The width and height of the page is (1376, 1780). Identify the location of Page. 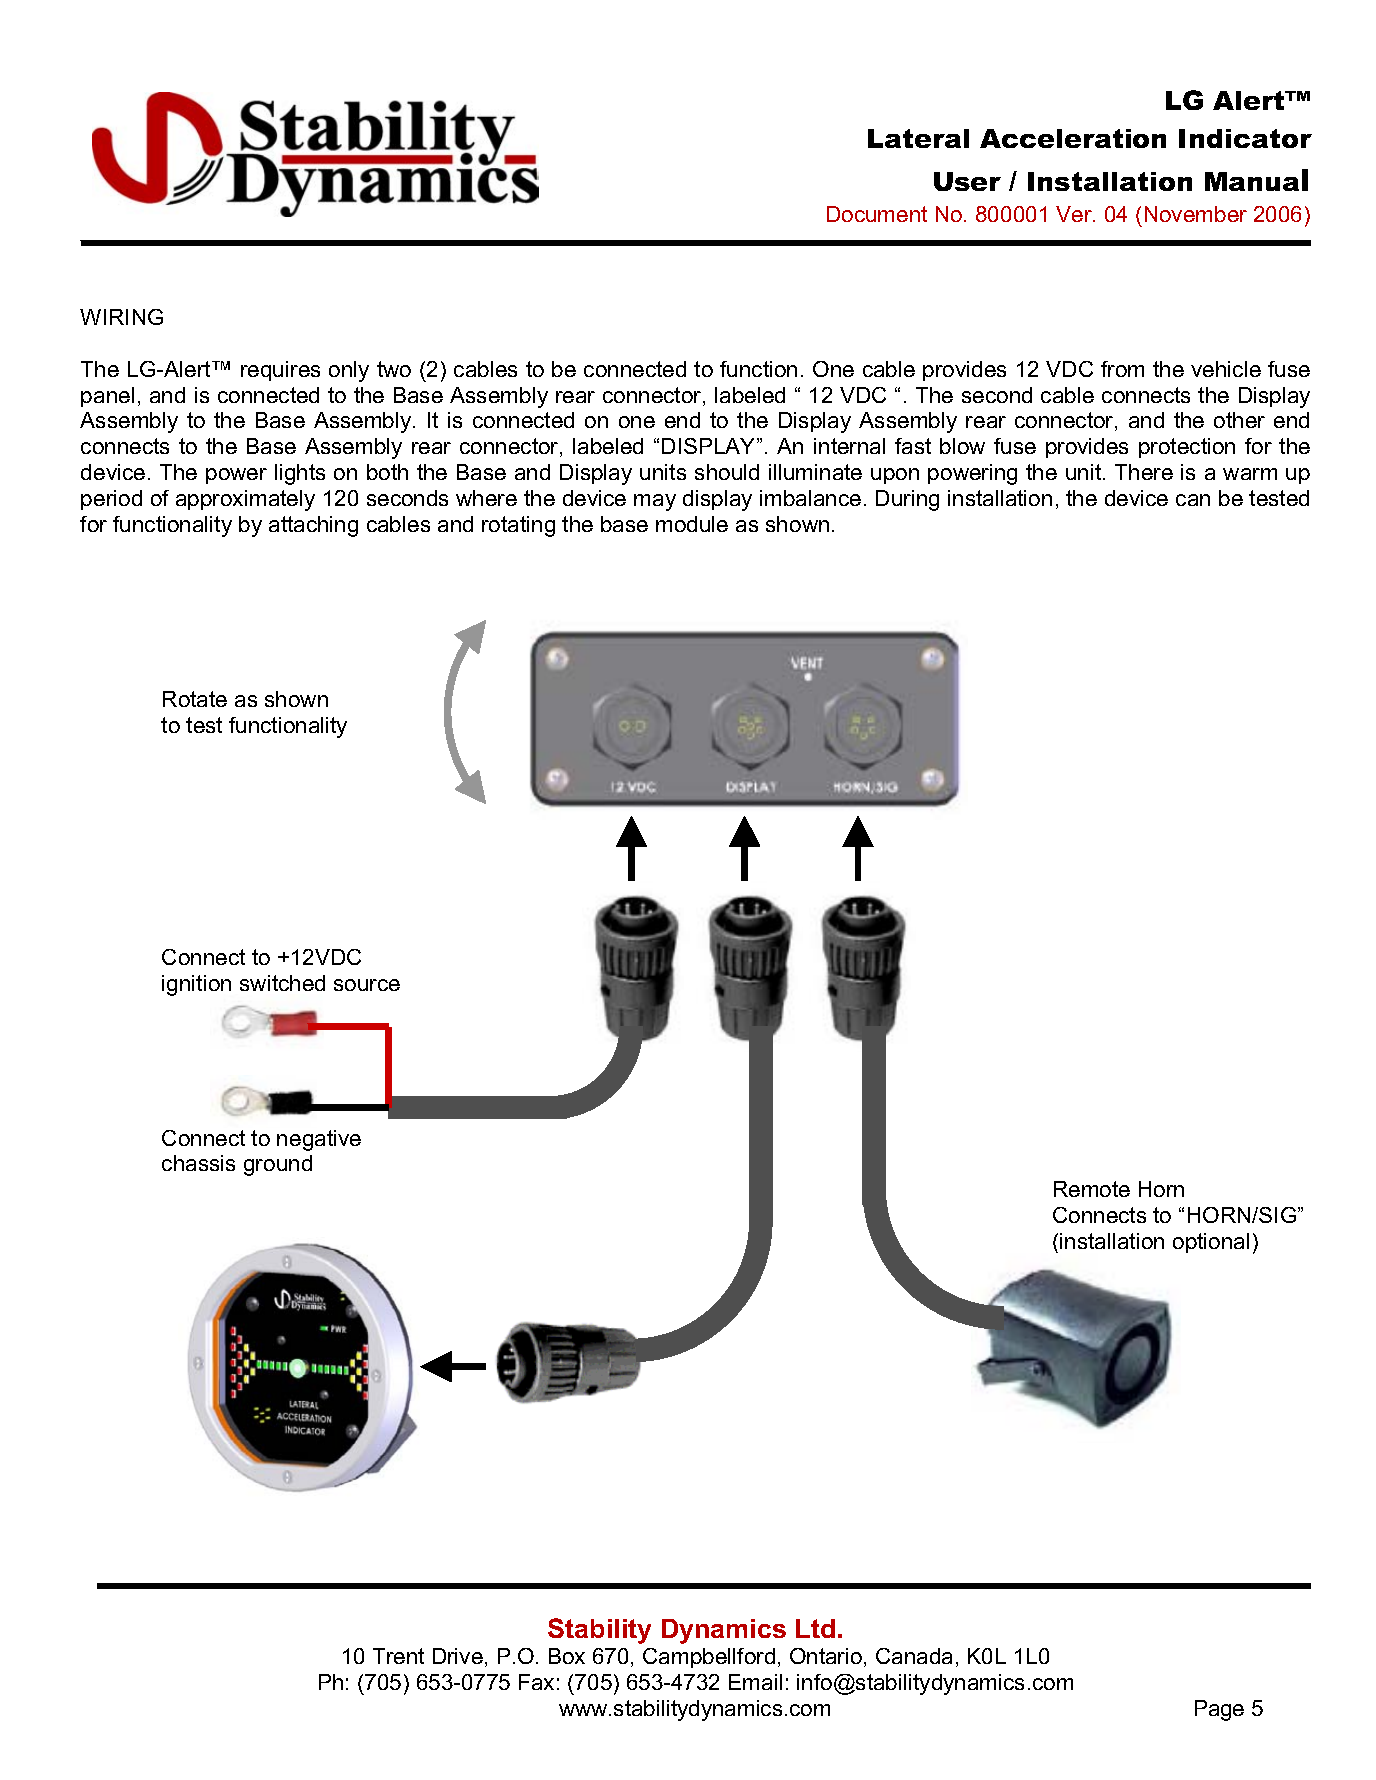
(1219, 1710).
